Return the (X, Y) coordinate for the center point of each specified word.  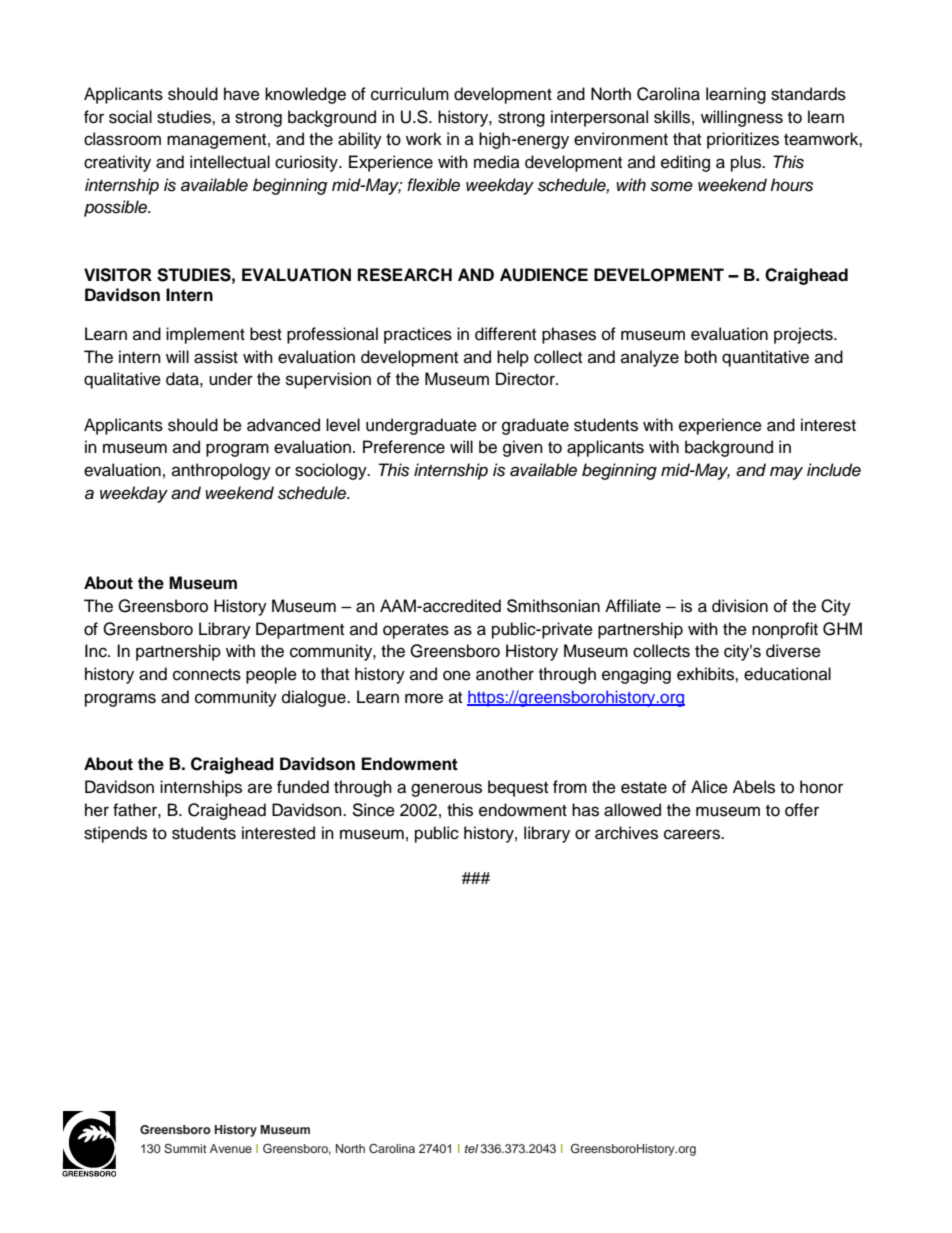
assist (216, 357)
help (513, 358)
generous (446, 790)
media (497, 162)
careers (693, 834)
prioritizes (743, 140)
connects (207, 675)
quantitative (765, 358)
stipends (115, 834)
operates (416, 631)
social (130, 117)
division (740, 606)
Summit (185, 1149)
